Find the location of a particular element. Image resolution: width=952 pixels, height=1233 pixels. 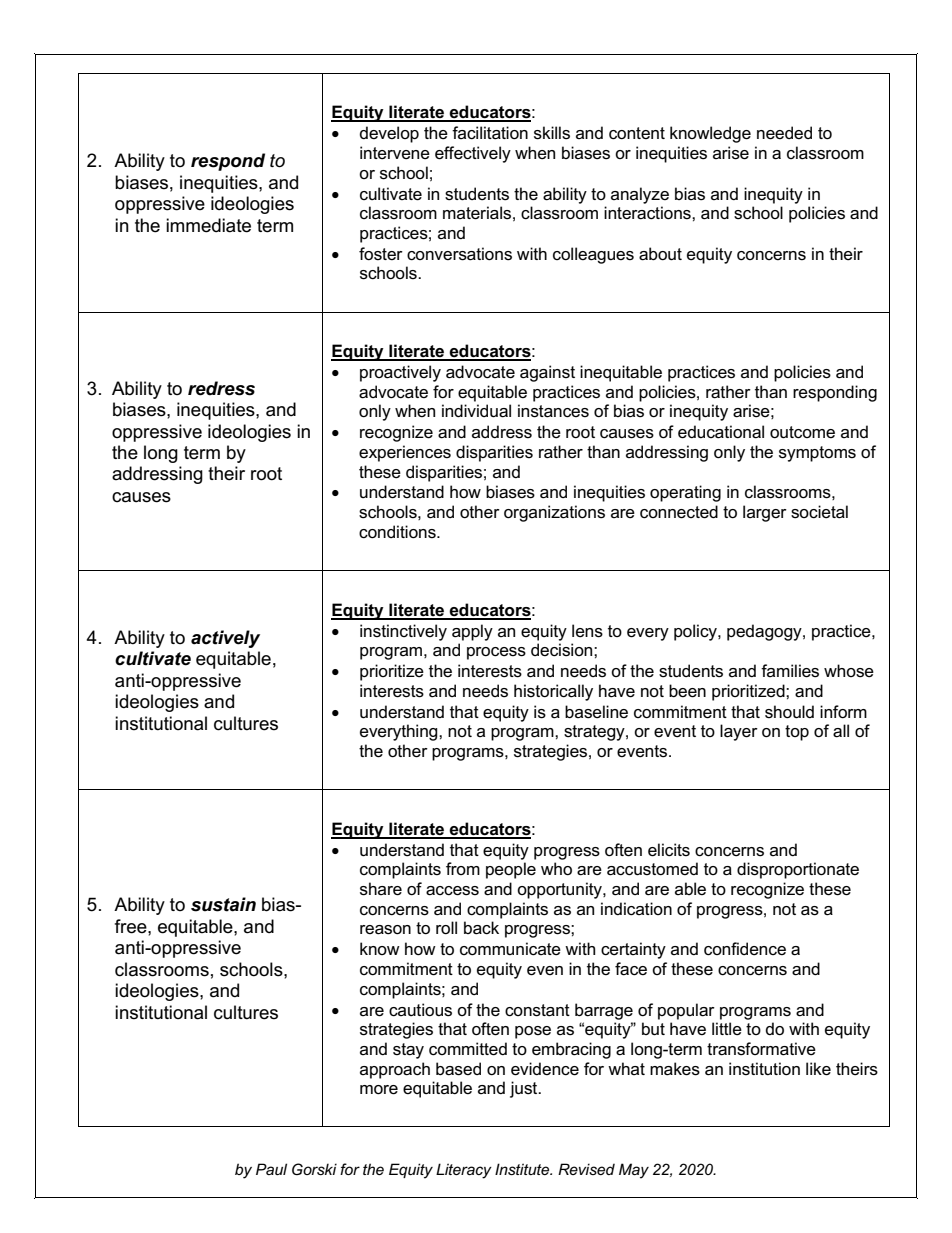

Paul is located at coordinates (271, 1169).
